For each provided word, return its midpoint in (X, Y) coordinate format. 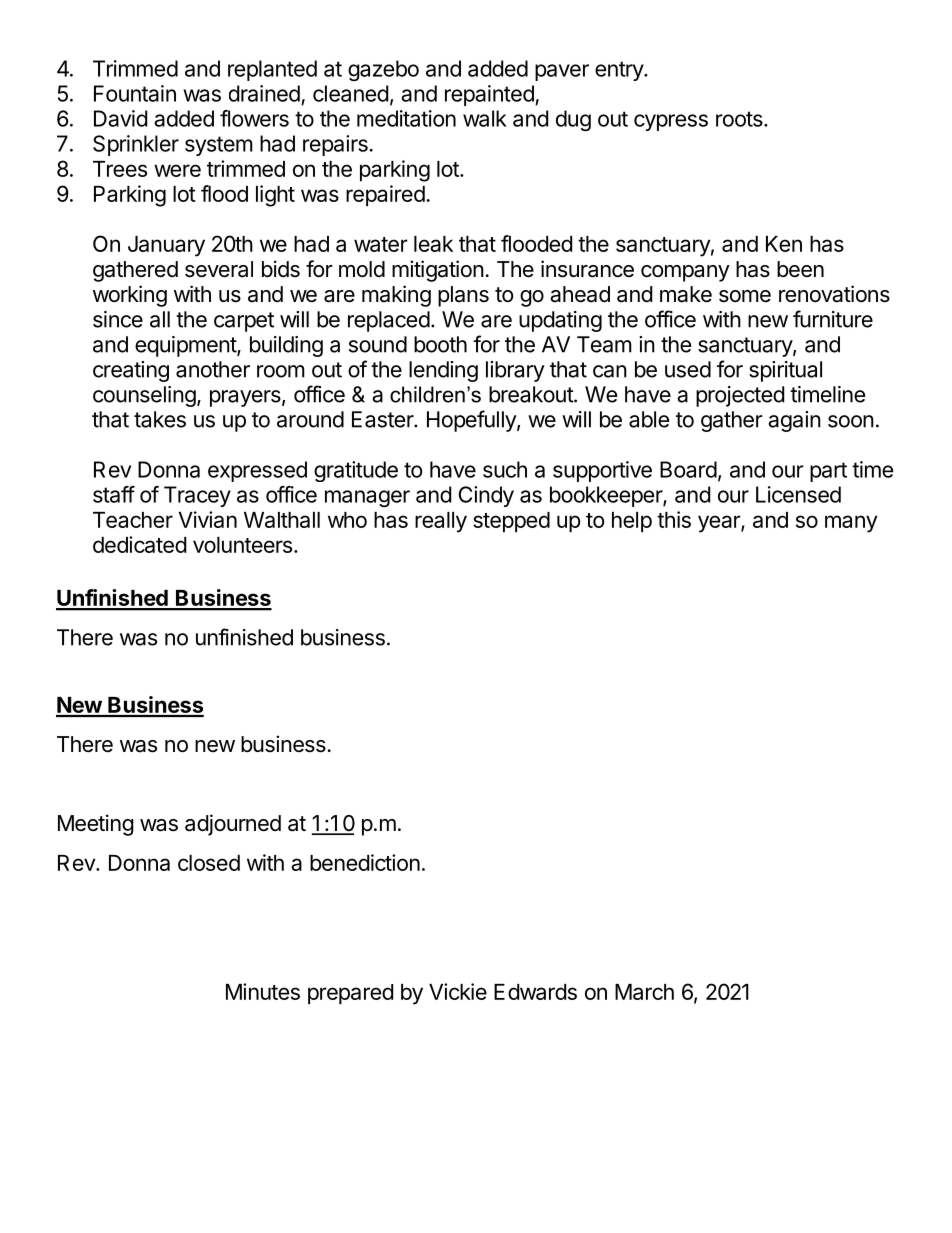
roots (739, 119)
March (644, 992)
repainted (490, 95)
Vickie (458, 991)
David (120, 118)
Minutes (263, 991)
